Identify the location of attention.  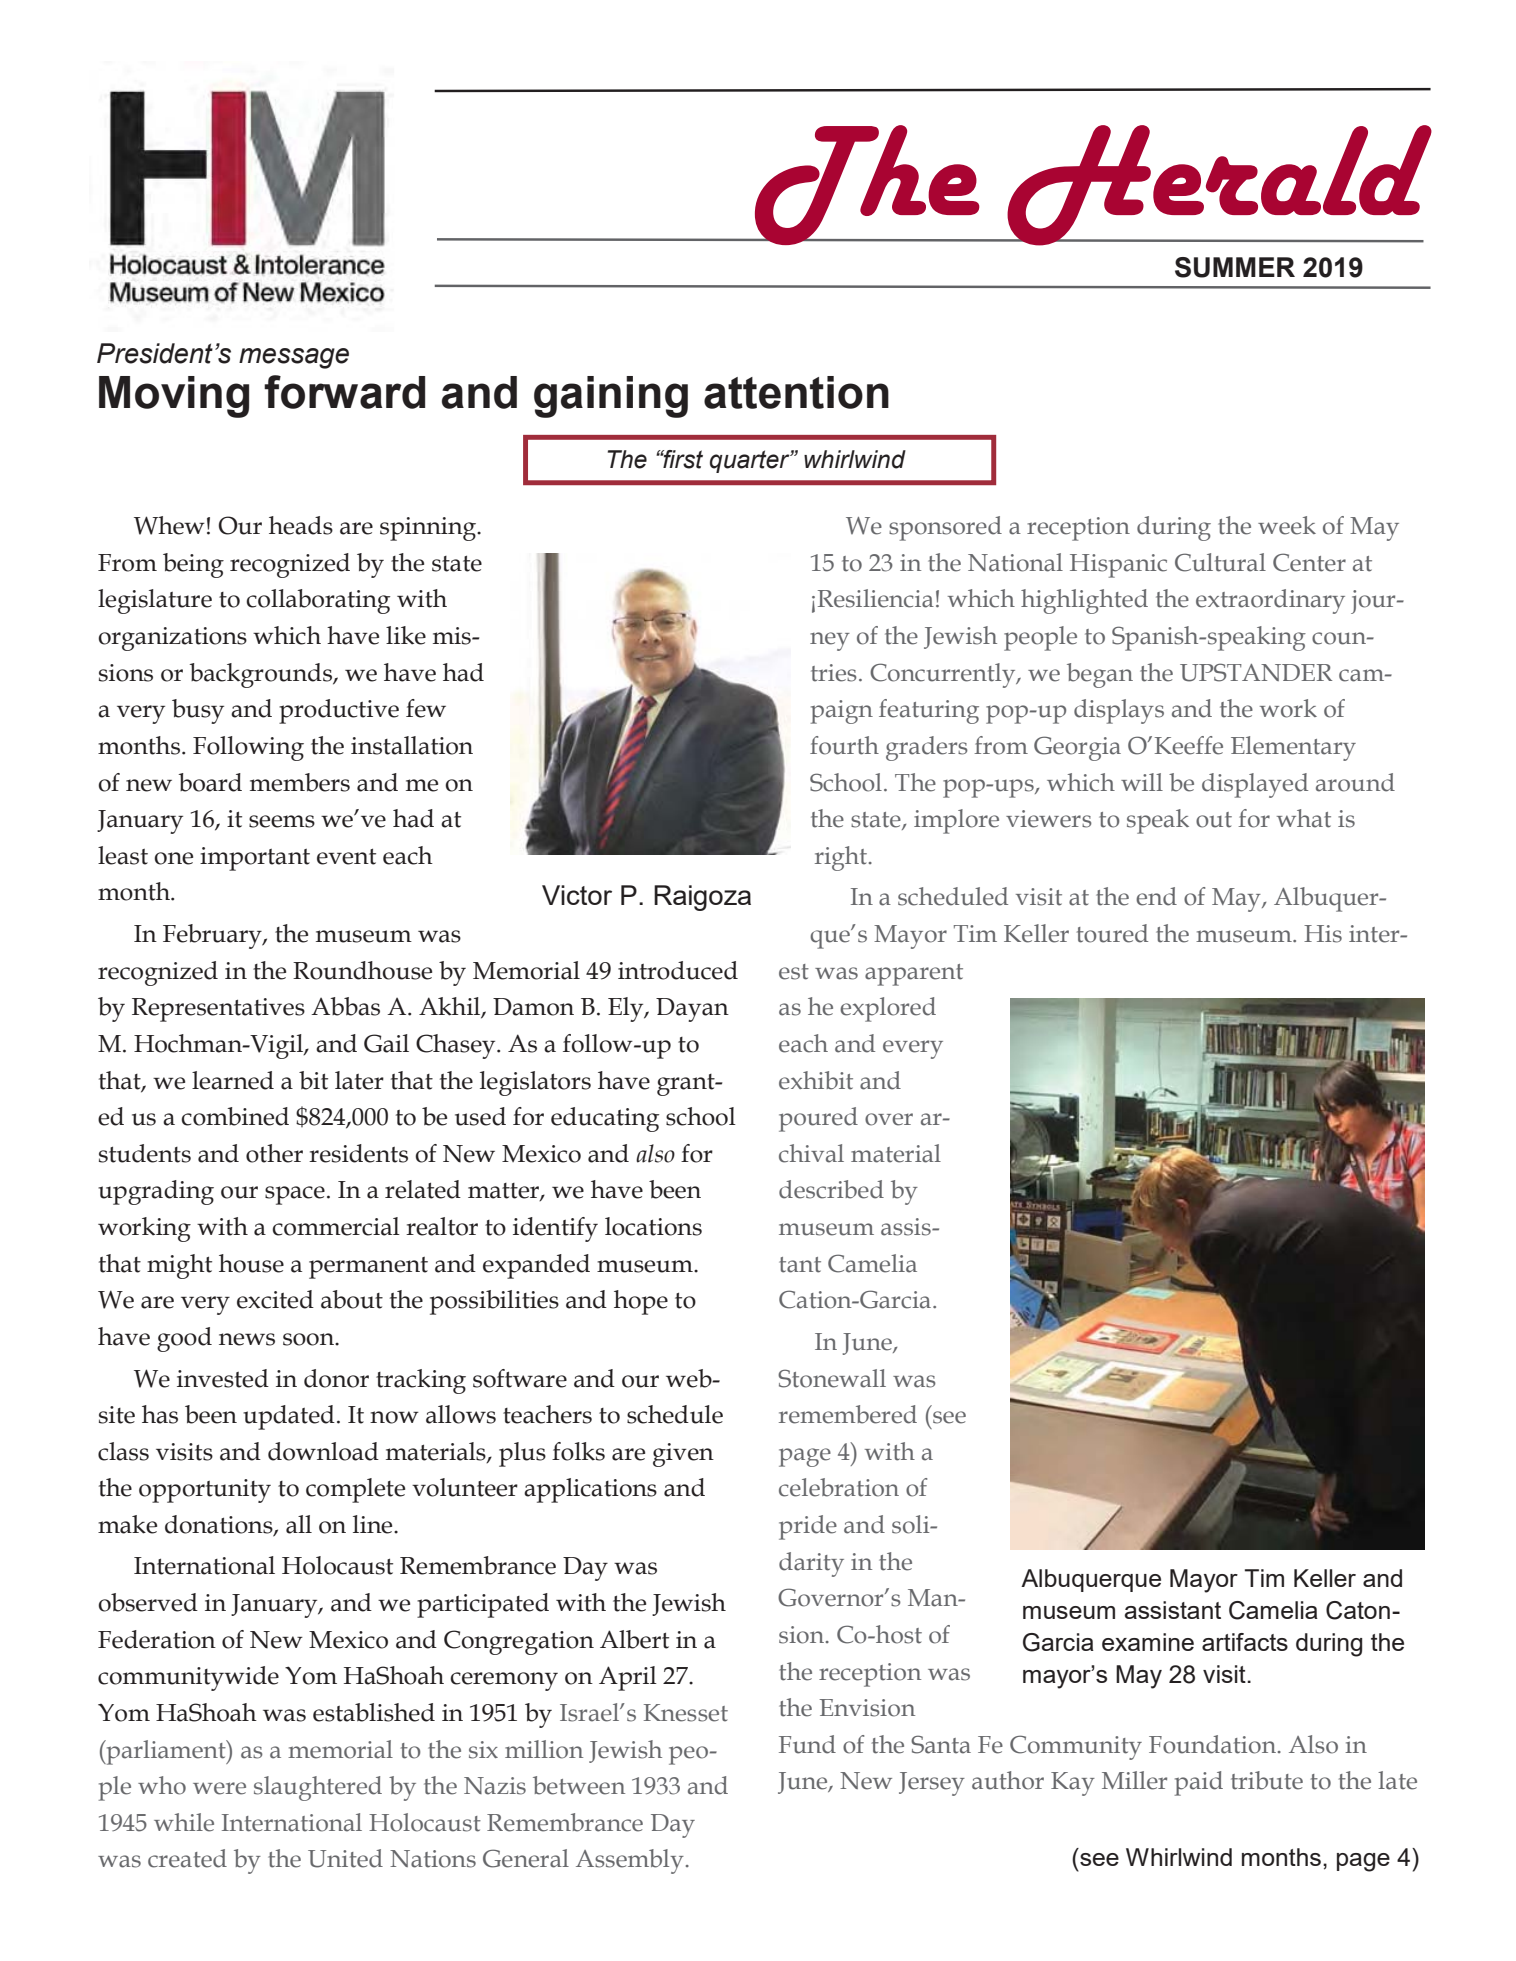
(796, 392).
